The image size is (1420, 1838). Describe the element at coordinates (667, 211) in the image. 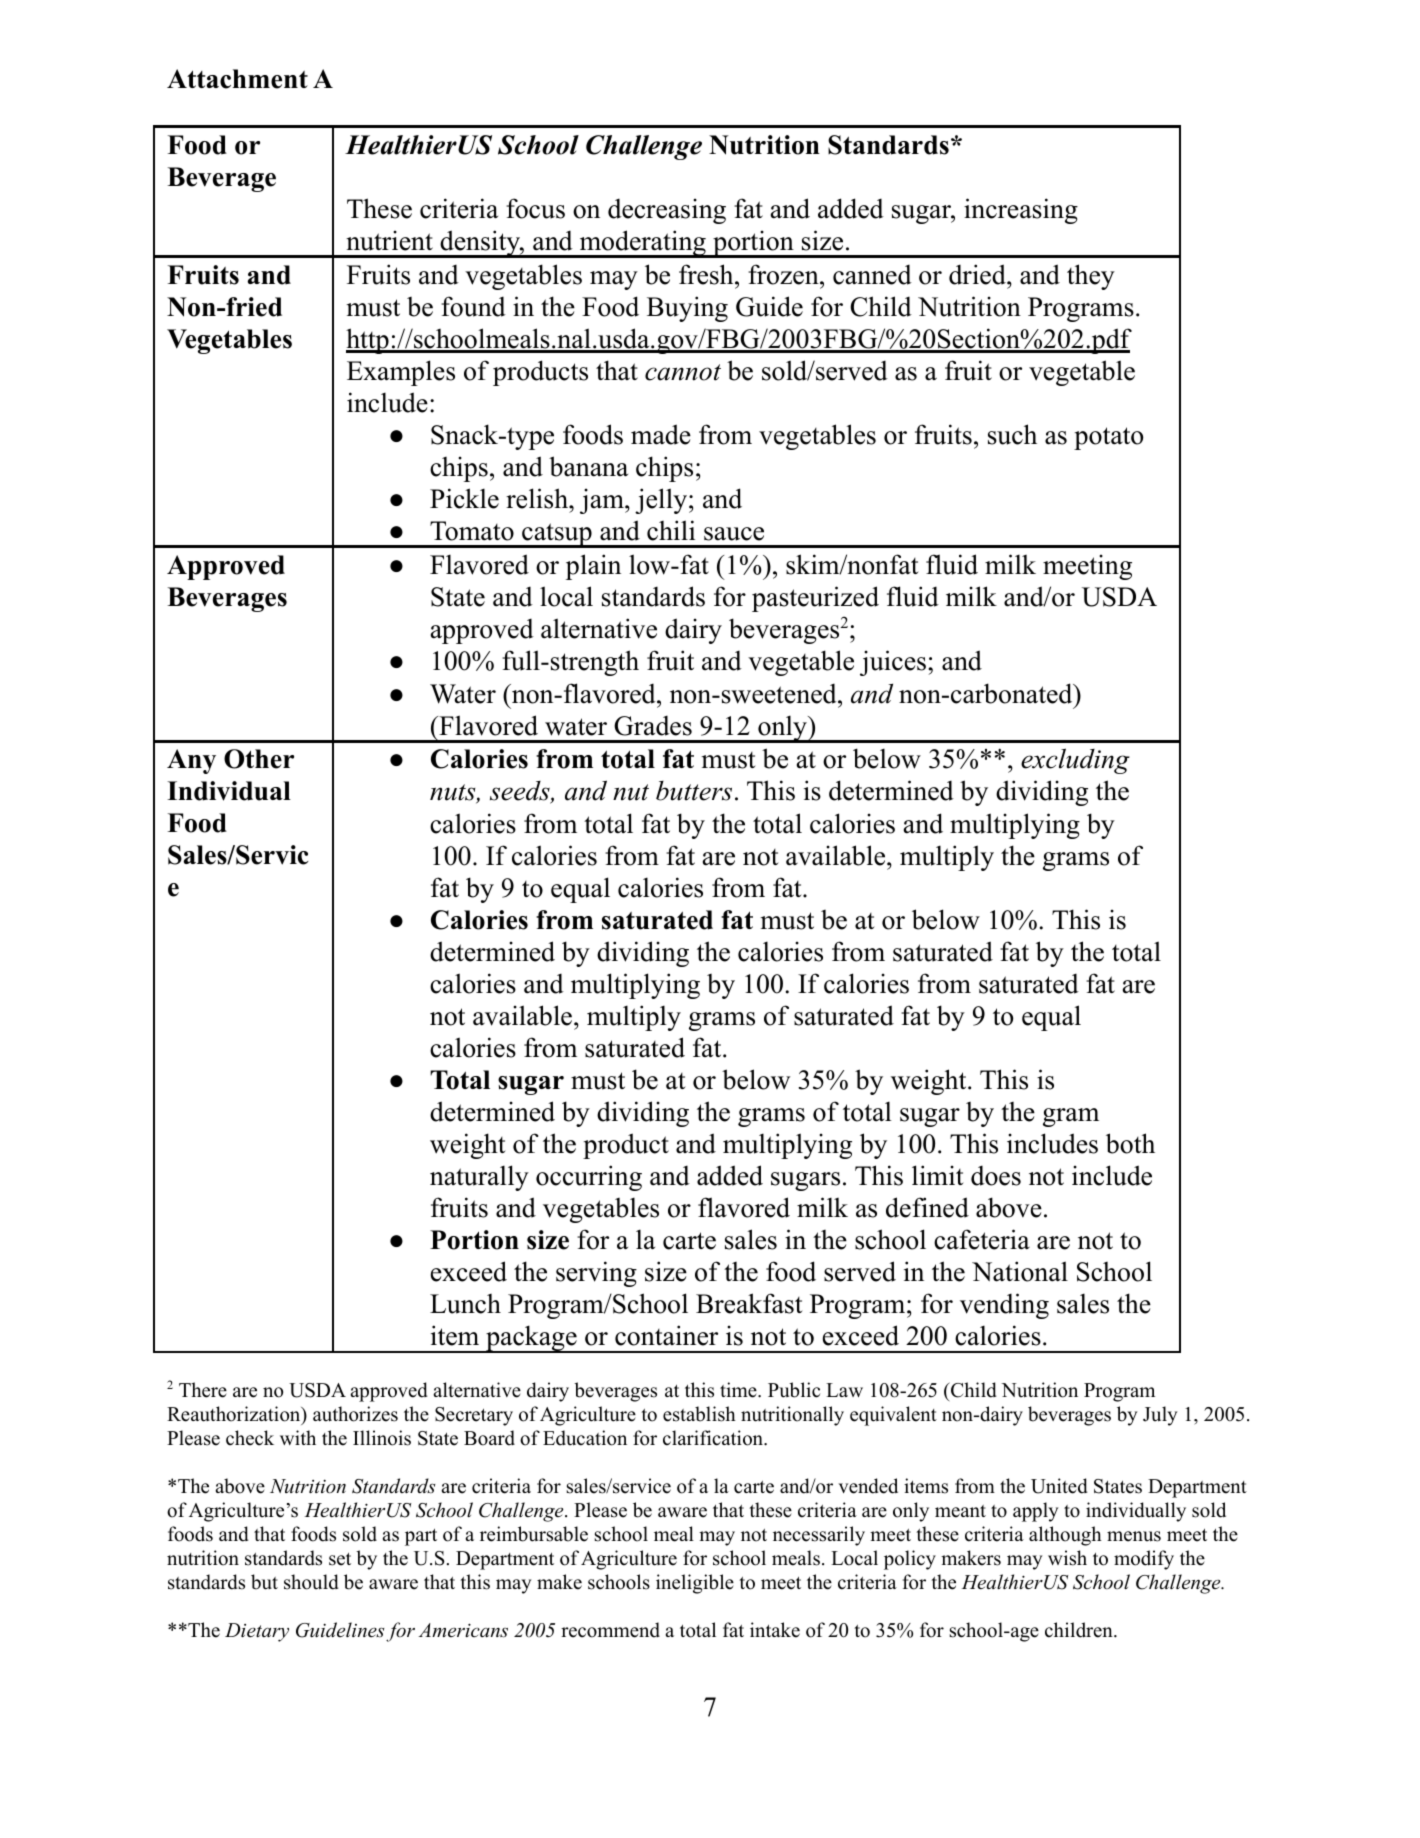

I see `decreasing` at that location.
